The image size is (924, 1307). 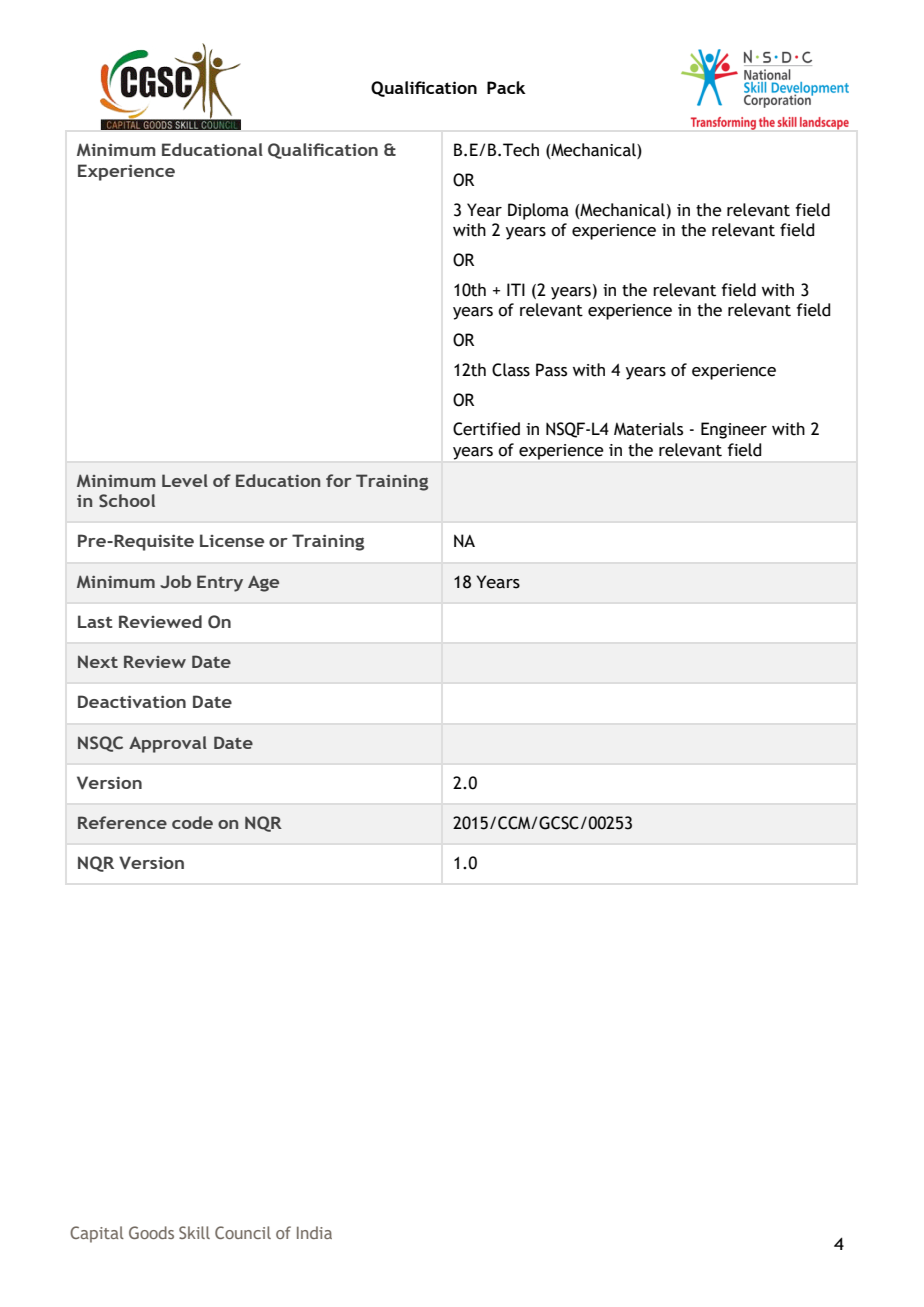 I want to click on Pack, so click(x=506, y=87).
